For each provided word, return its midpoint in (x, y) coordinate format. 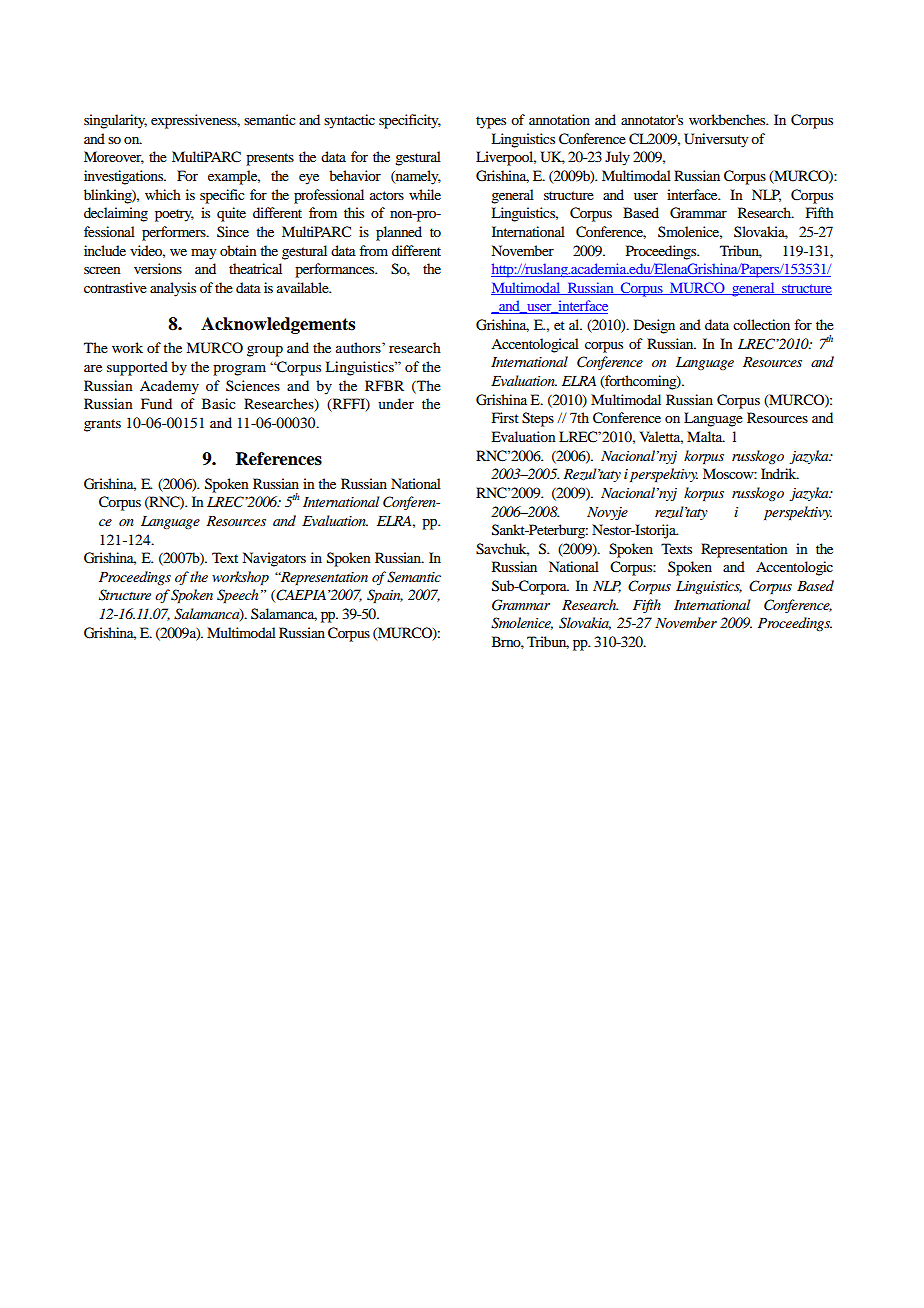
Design (654, 326)
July (617, 158)
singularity (115, 121)
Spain (385, 596)
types (491, 122)
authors (359, 347)
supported (137, 368)
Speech (237, 596)
